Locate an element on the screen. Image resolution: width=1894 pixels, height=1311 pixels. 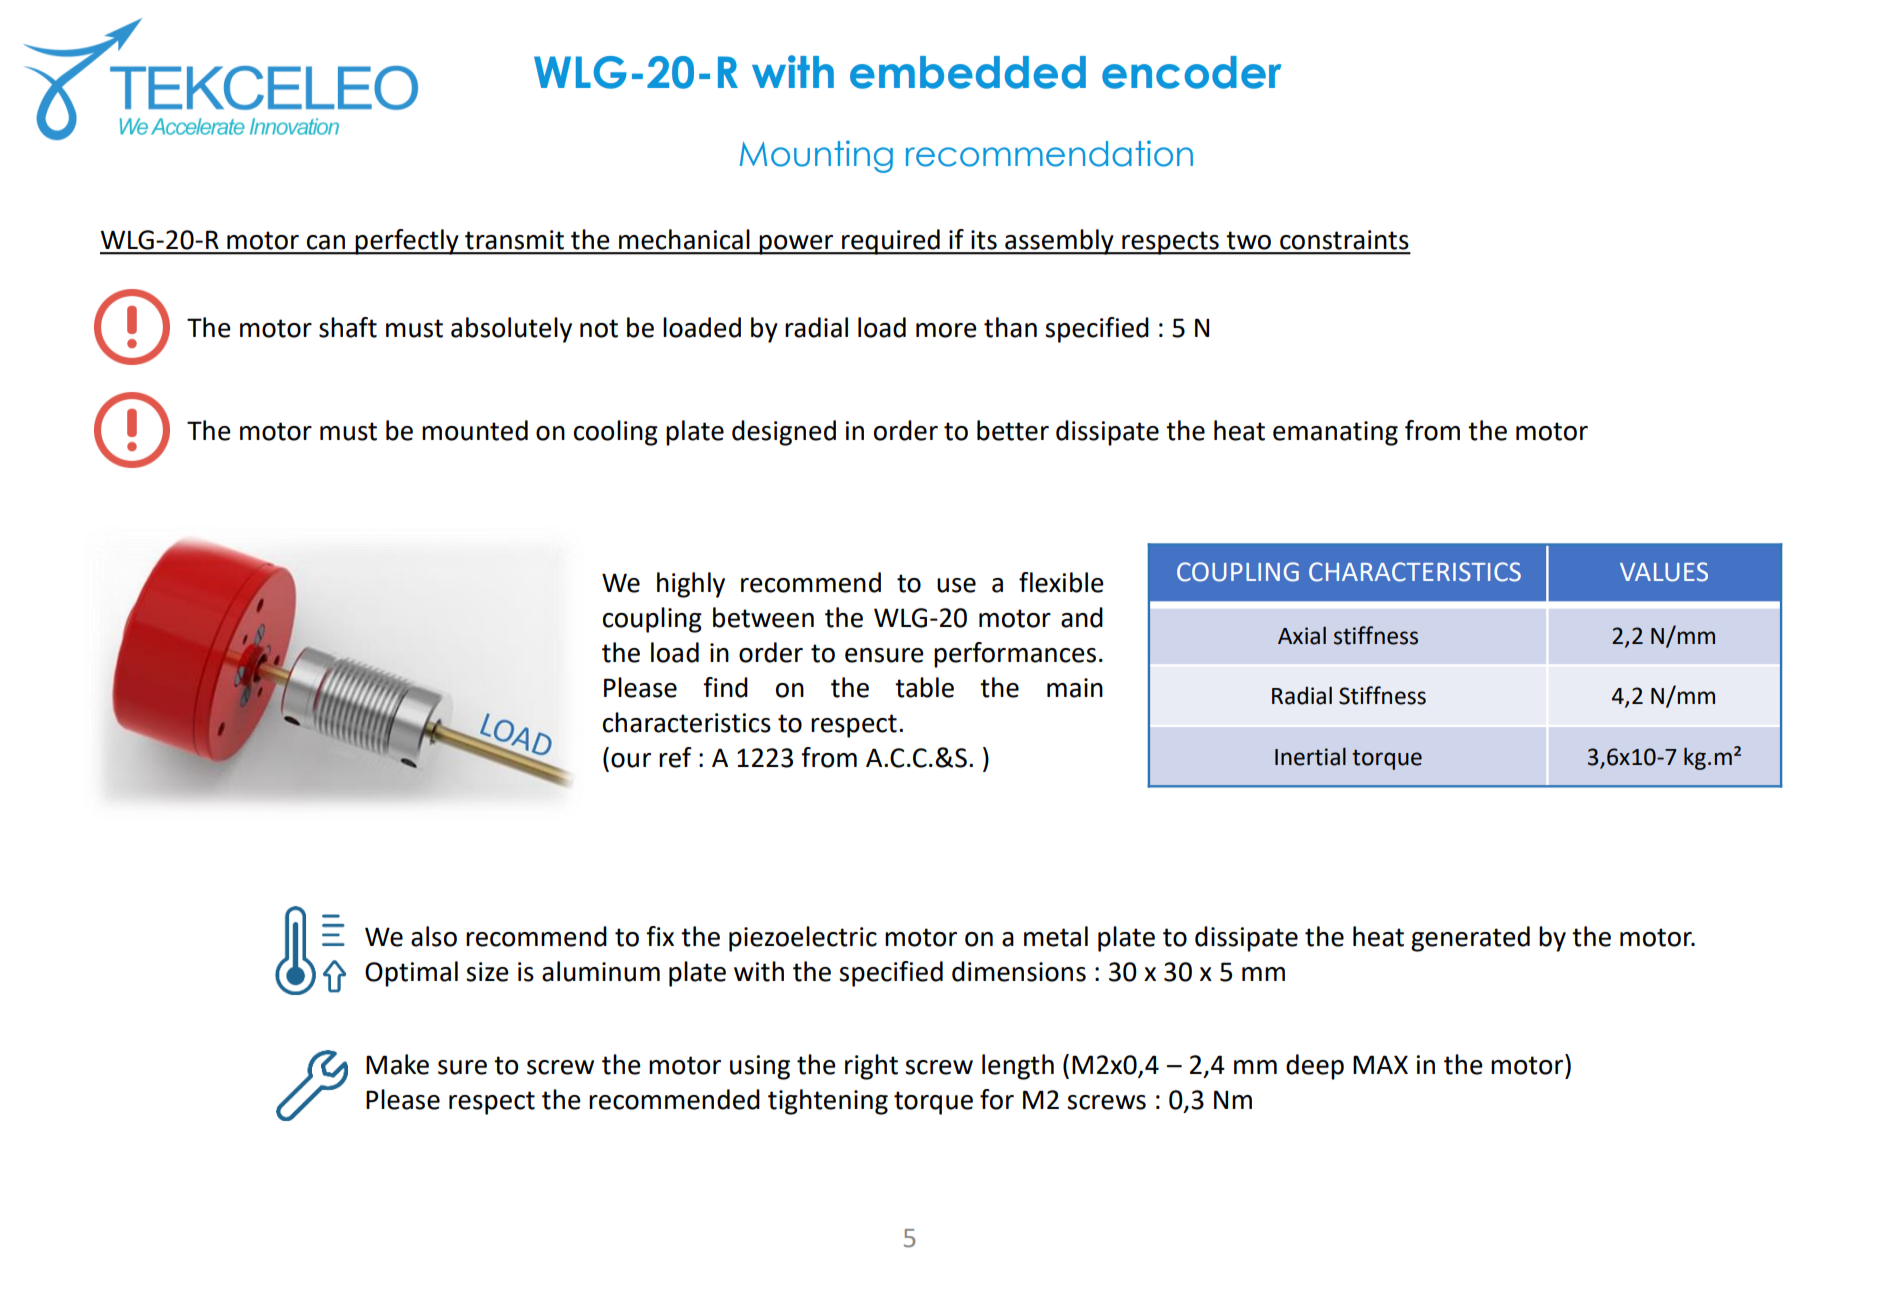
MAX is located at coordinates (1380, 1064).
